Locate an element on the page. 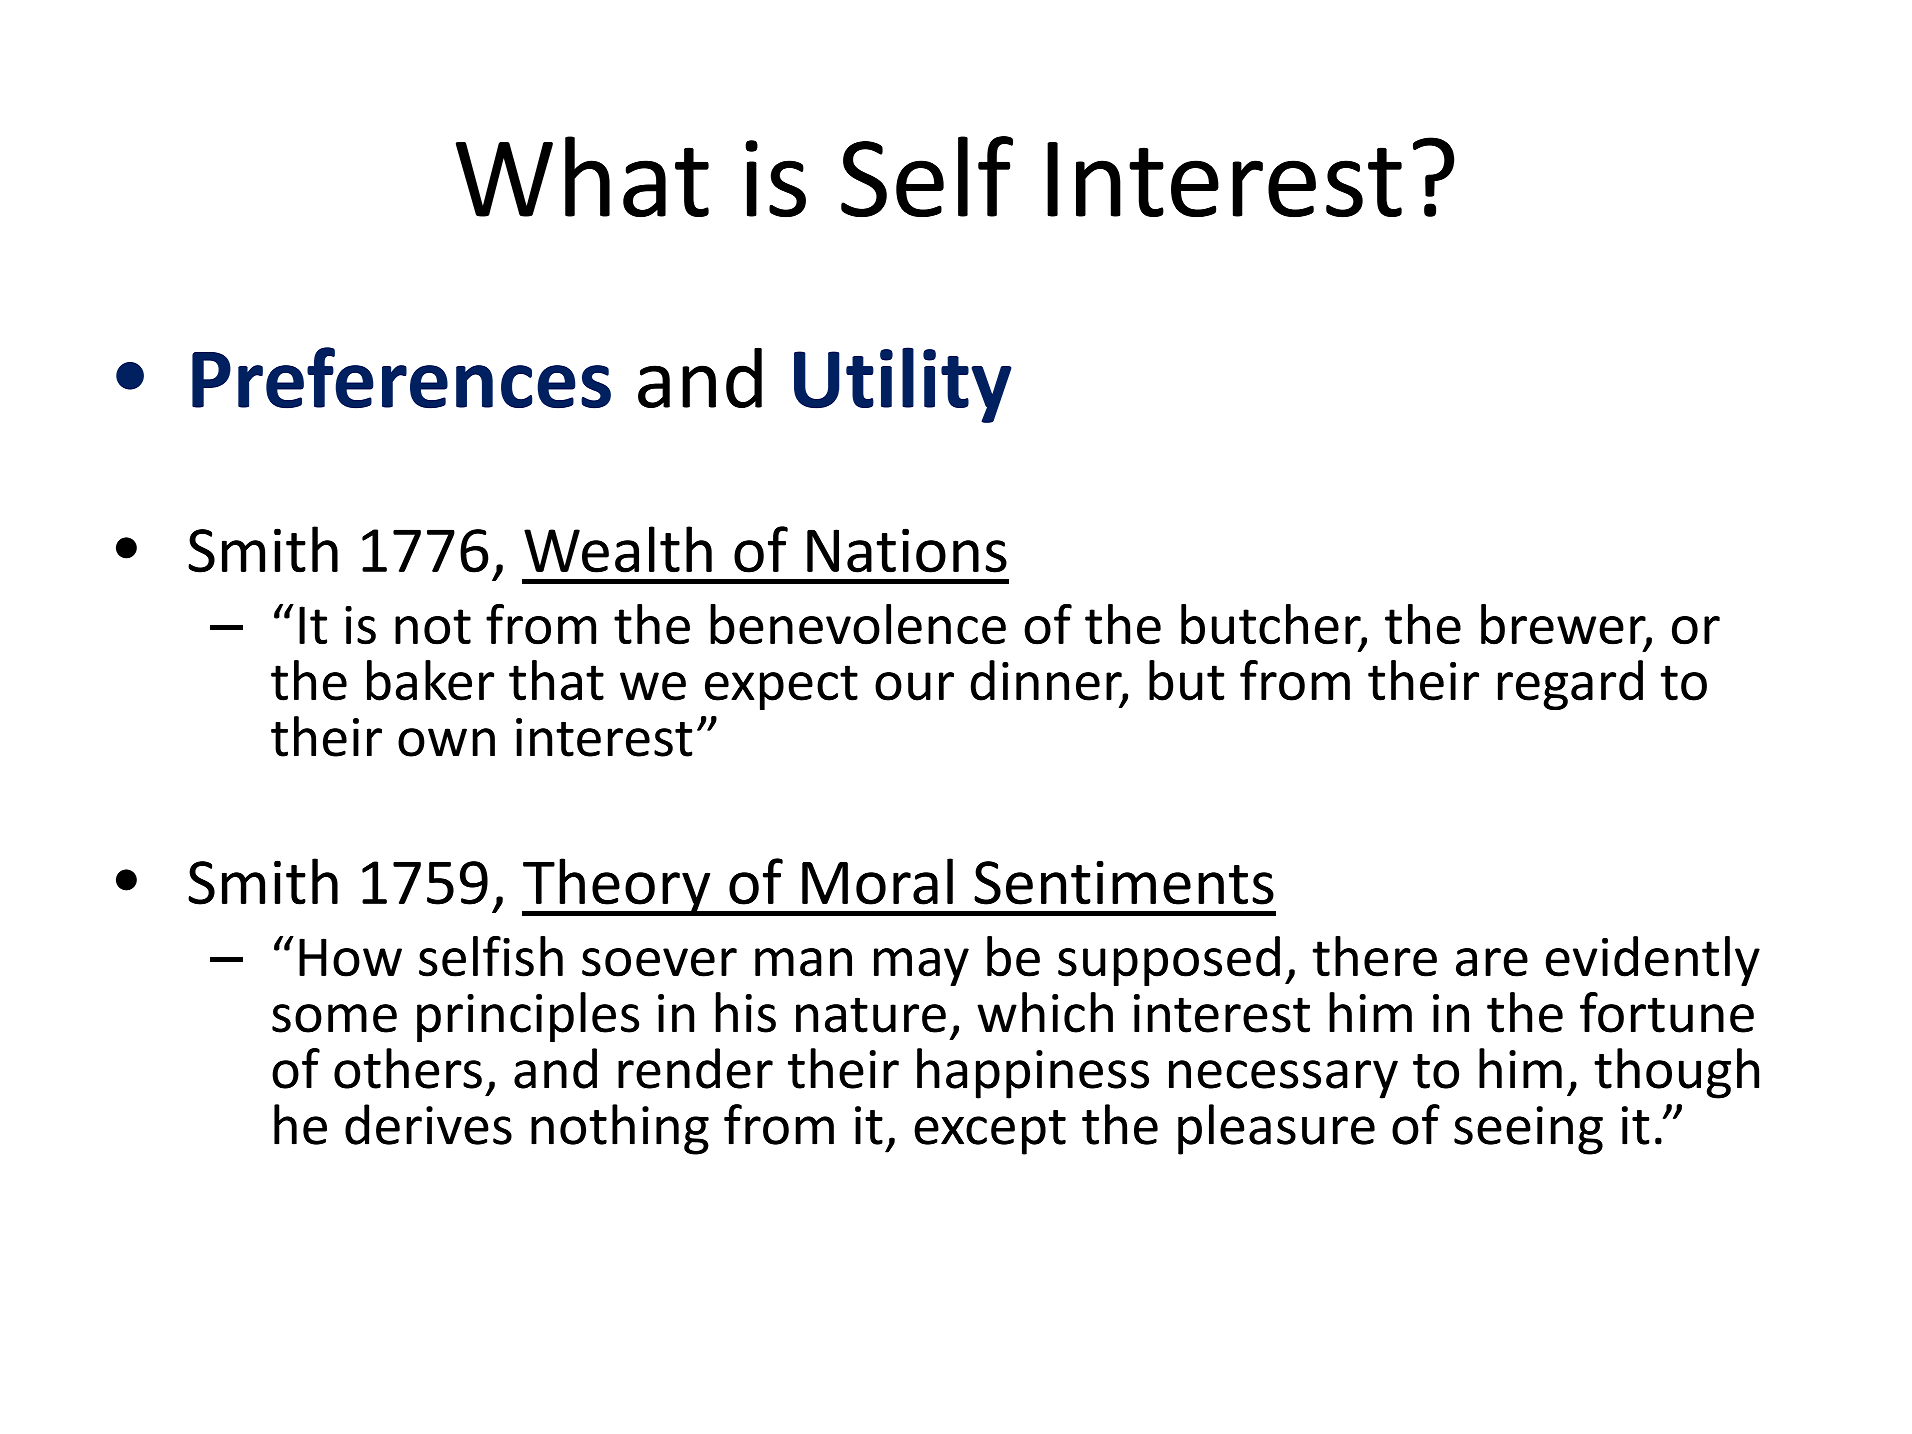 This image has height=1434, width=1912. What is located at coordinates (582, 177).
